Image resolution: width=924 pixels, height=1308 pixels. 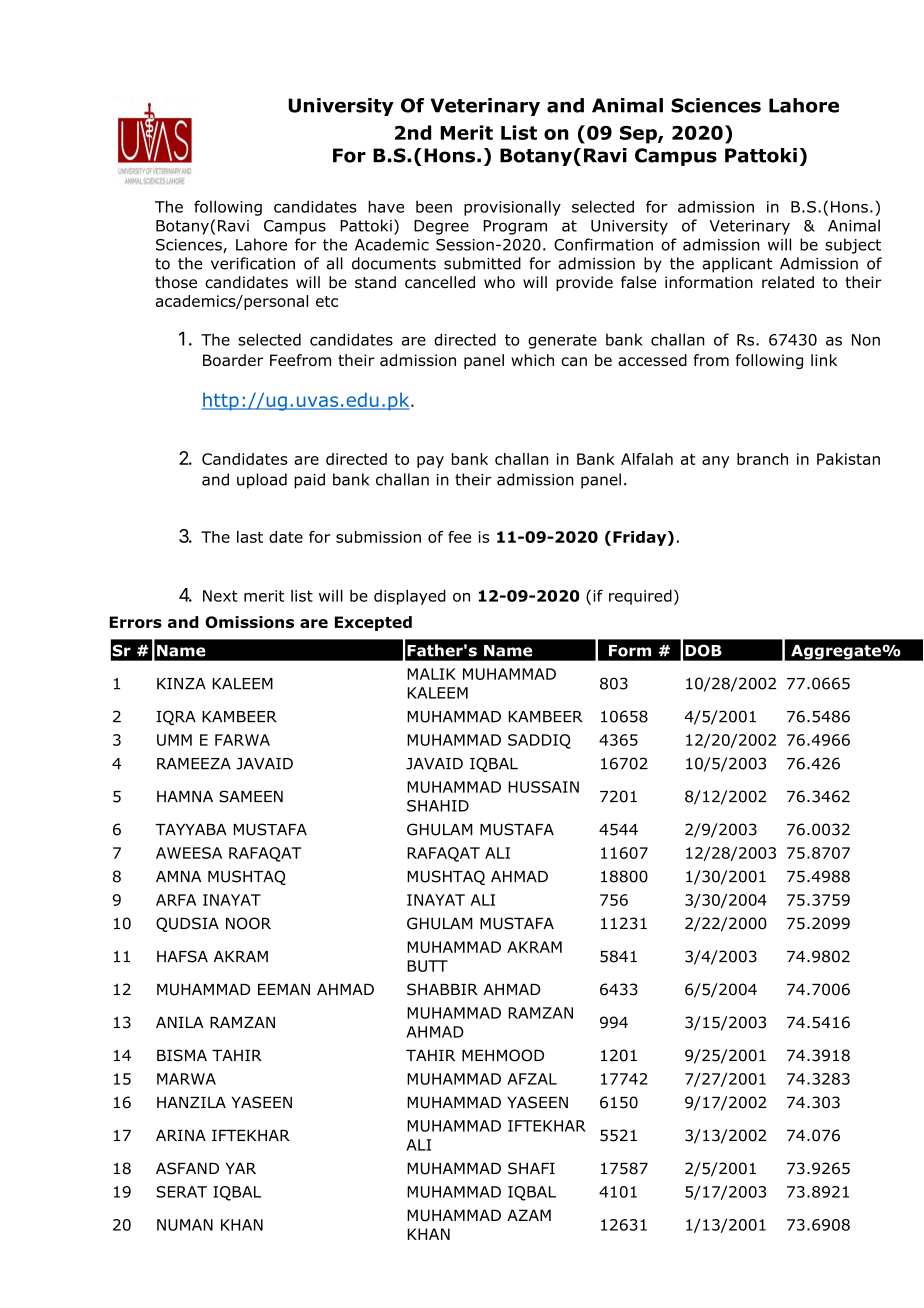 I want to click on IQRA, so click(x=176, y=717).
